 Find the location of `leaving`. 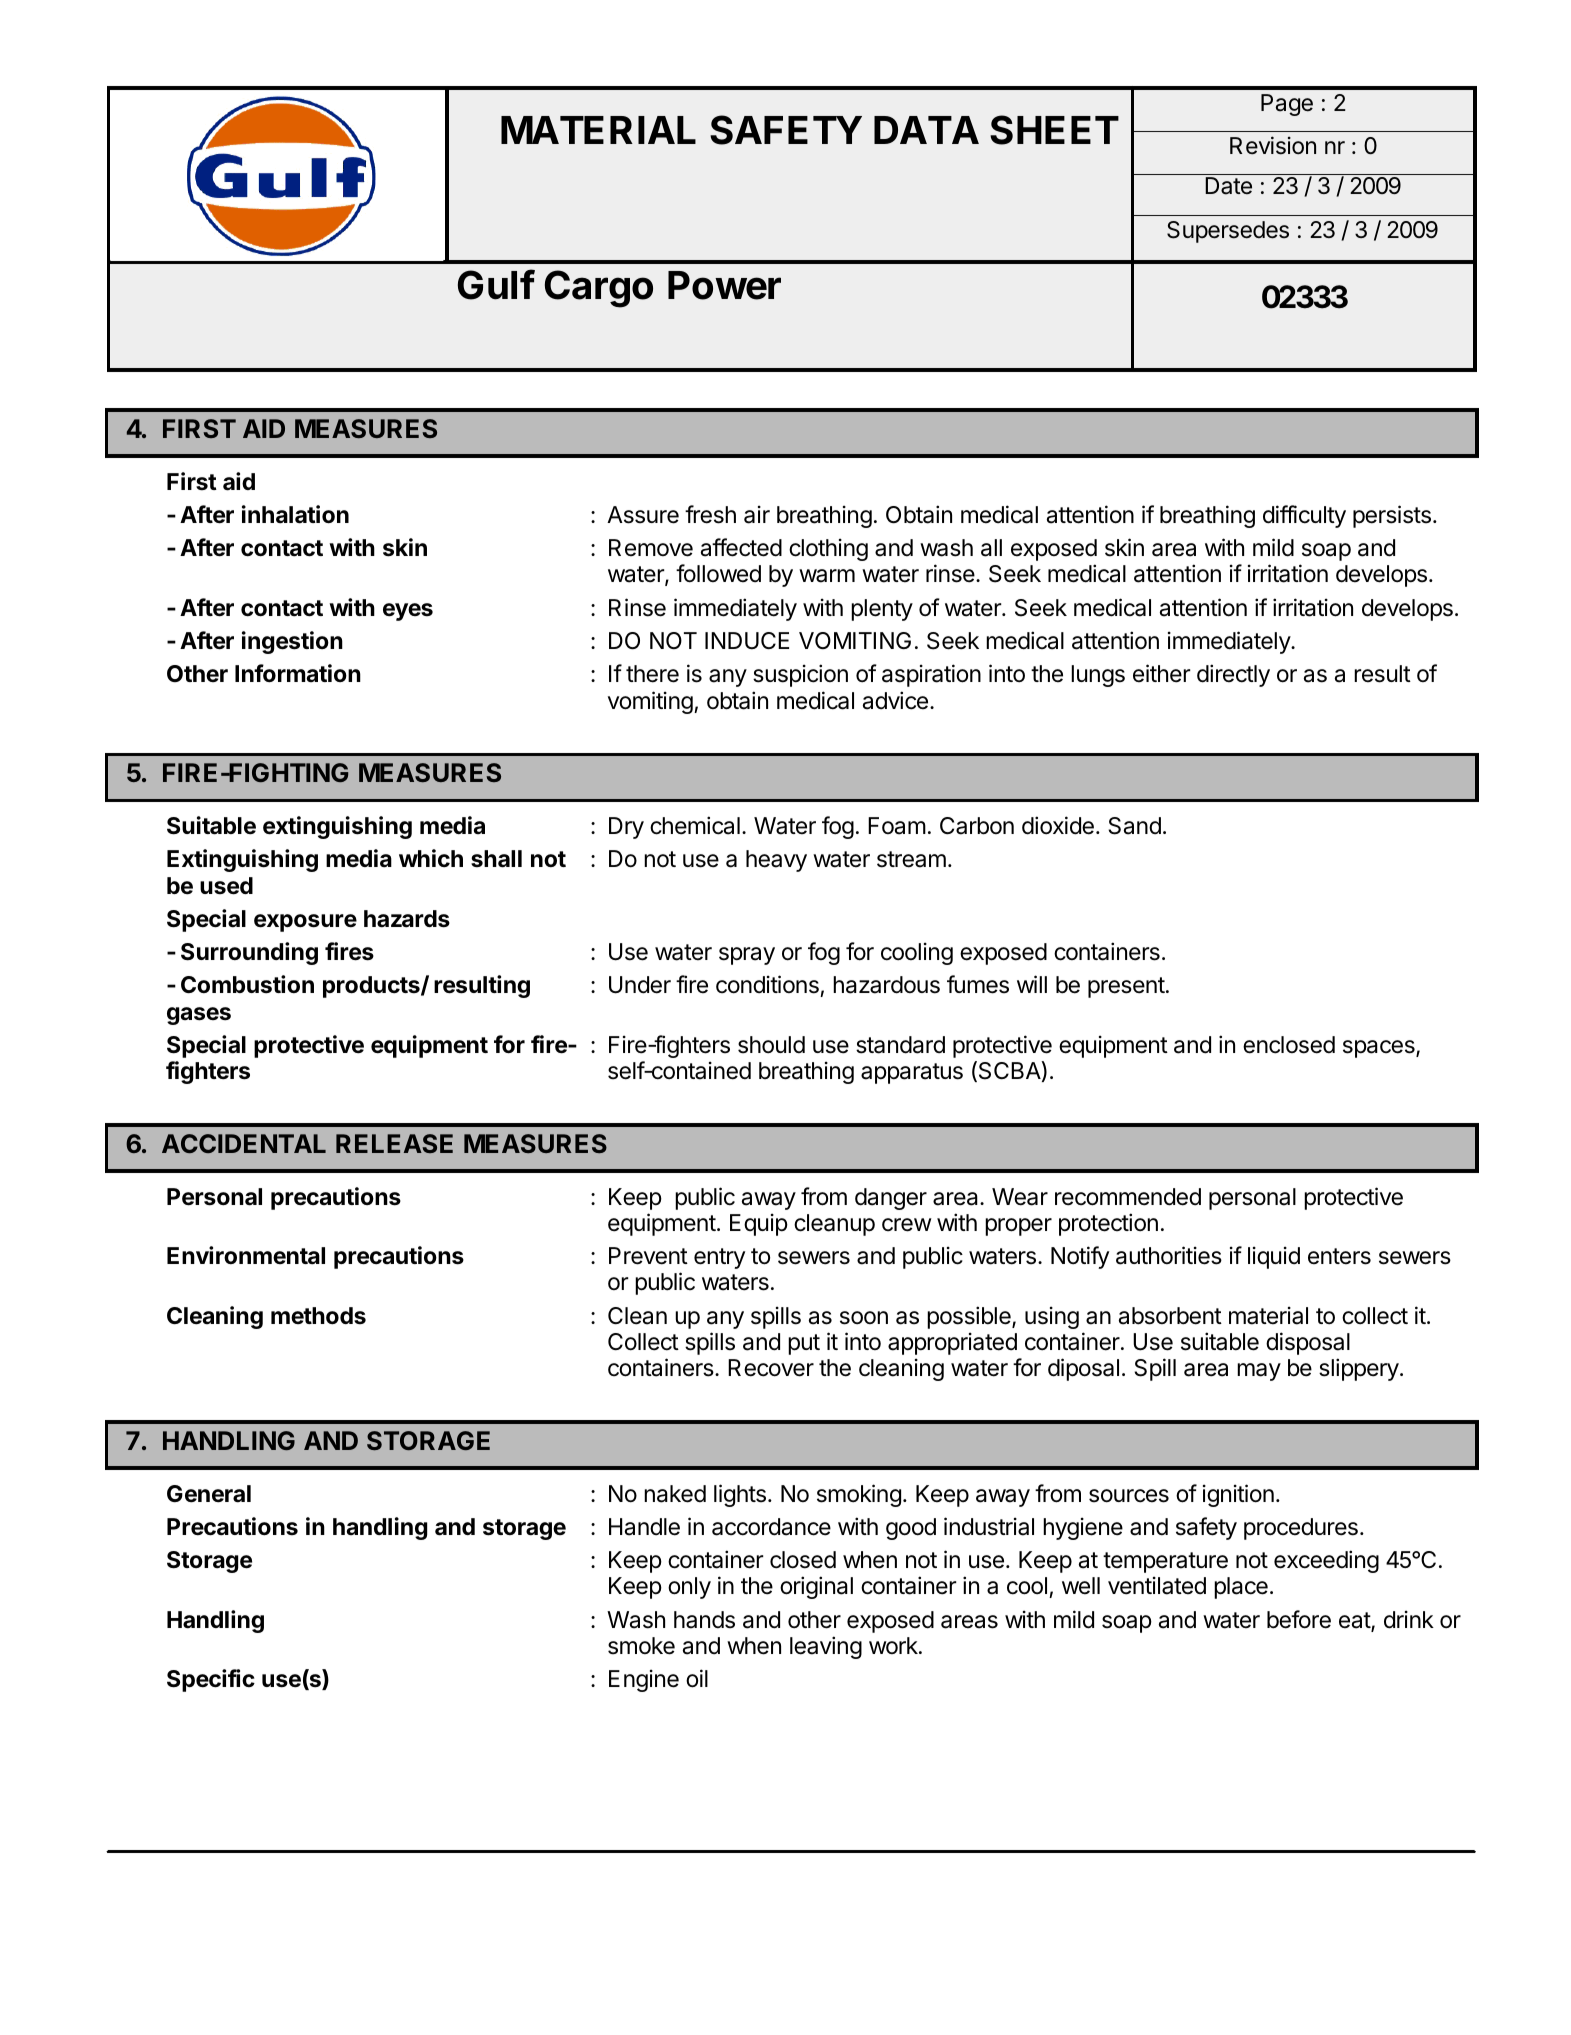

leaving is located at coordinates (826, 1647).
